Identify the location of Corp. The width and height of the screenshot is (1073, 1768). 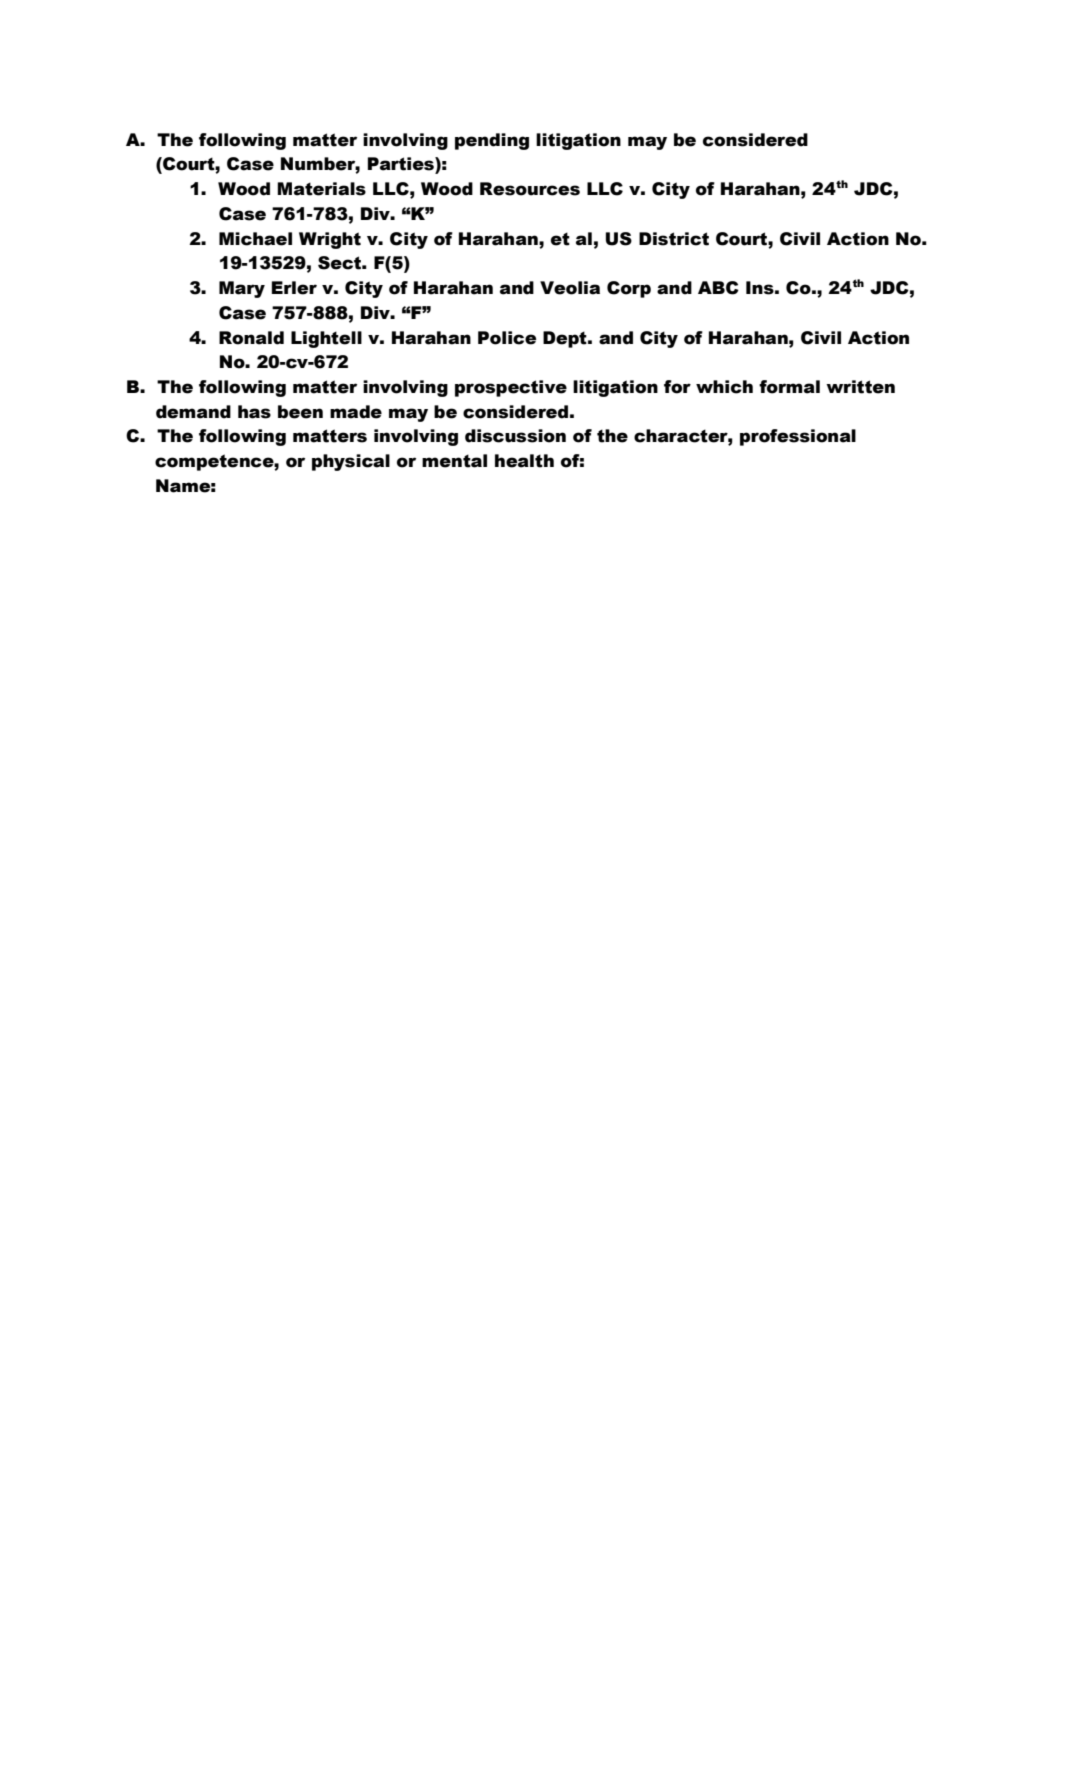
(629, 289).
